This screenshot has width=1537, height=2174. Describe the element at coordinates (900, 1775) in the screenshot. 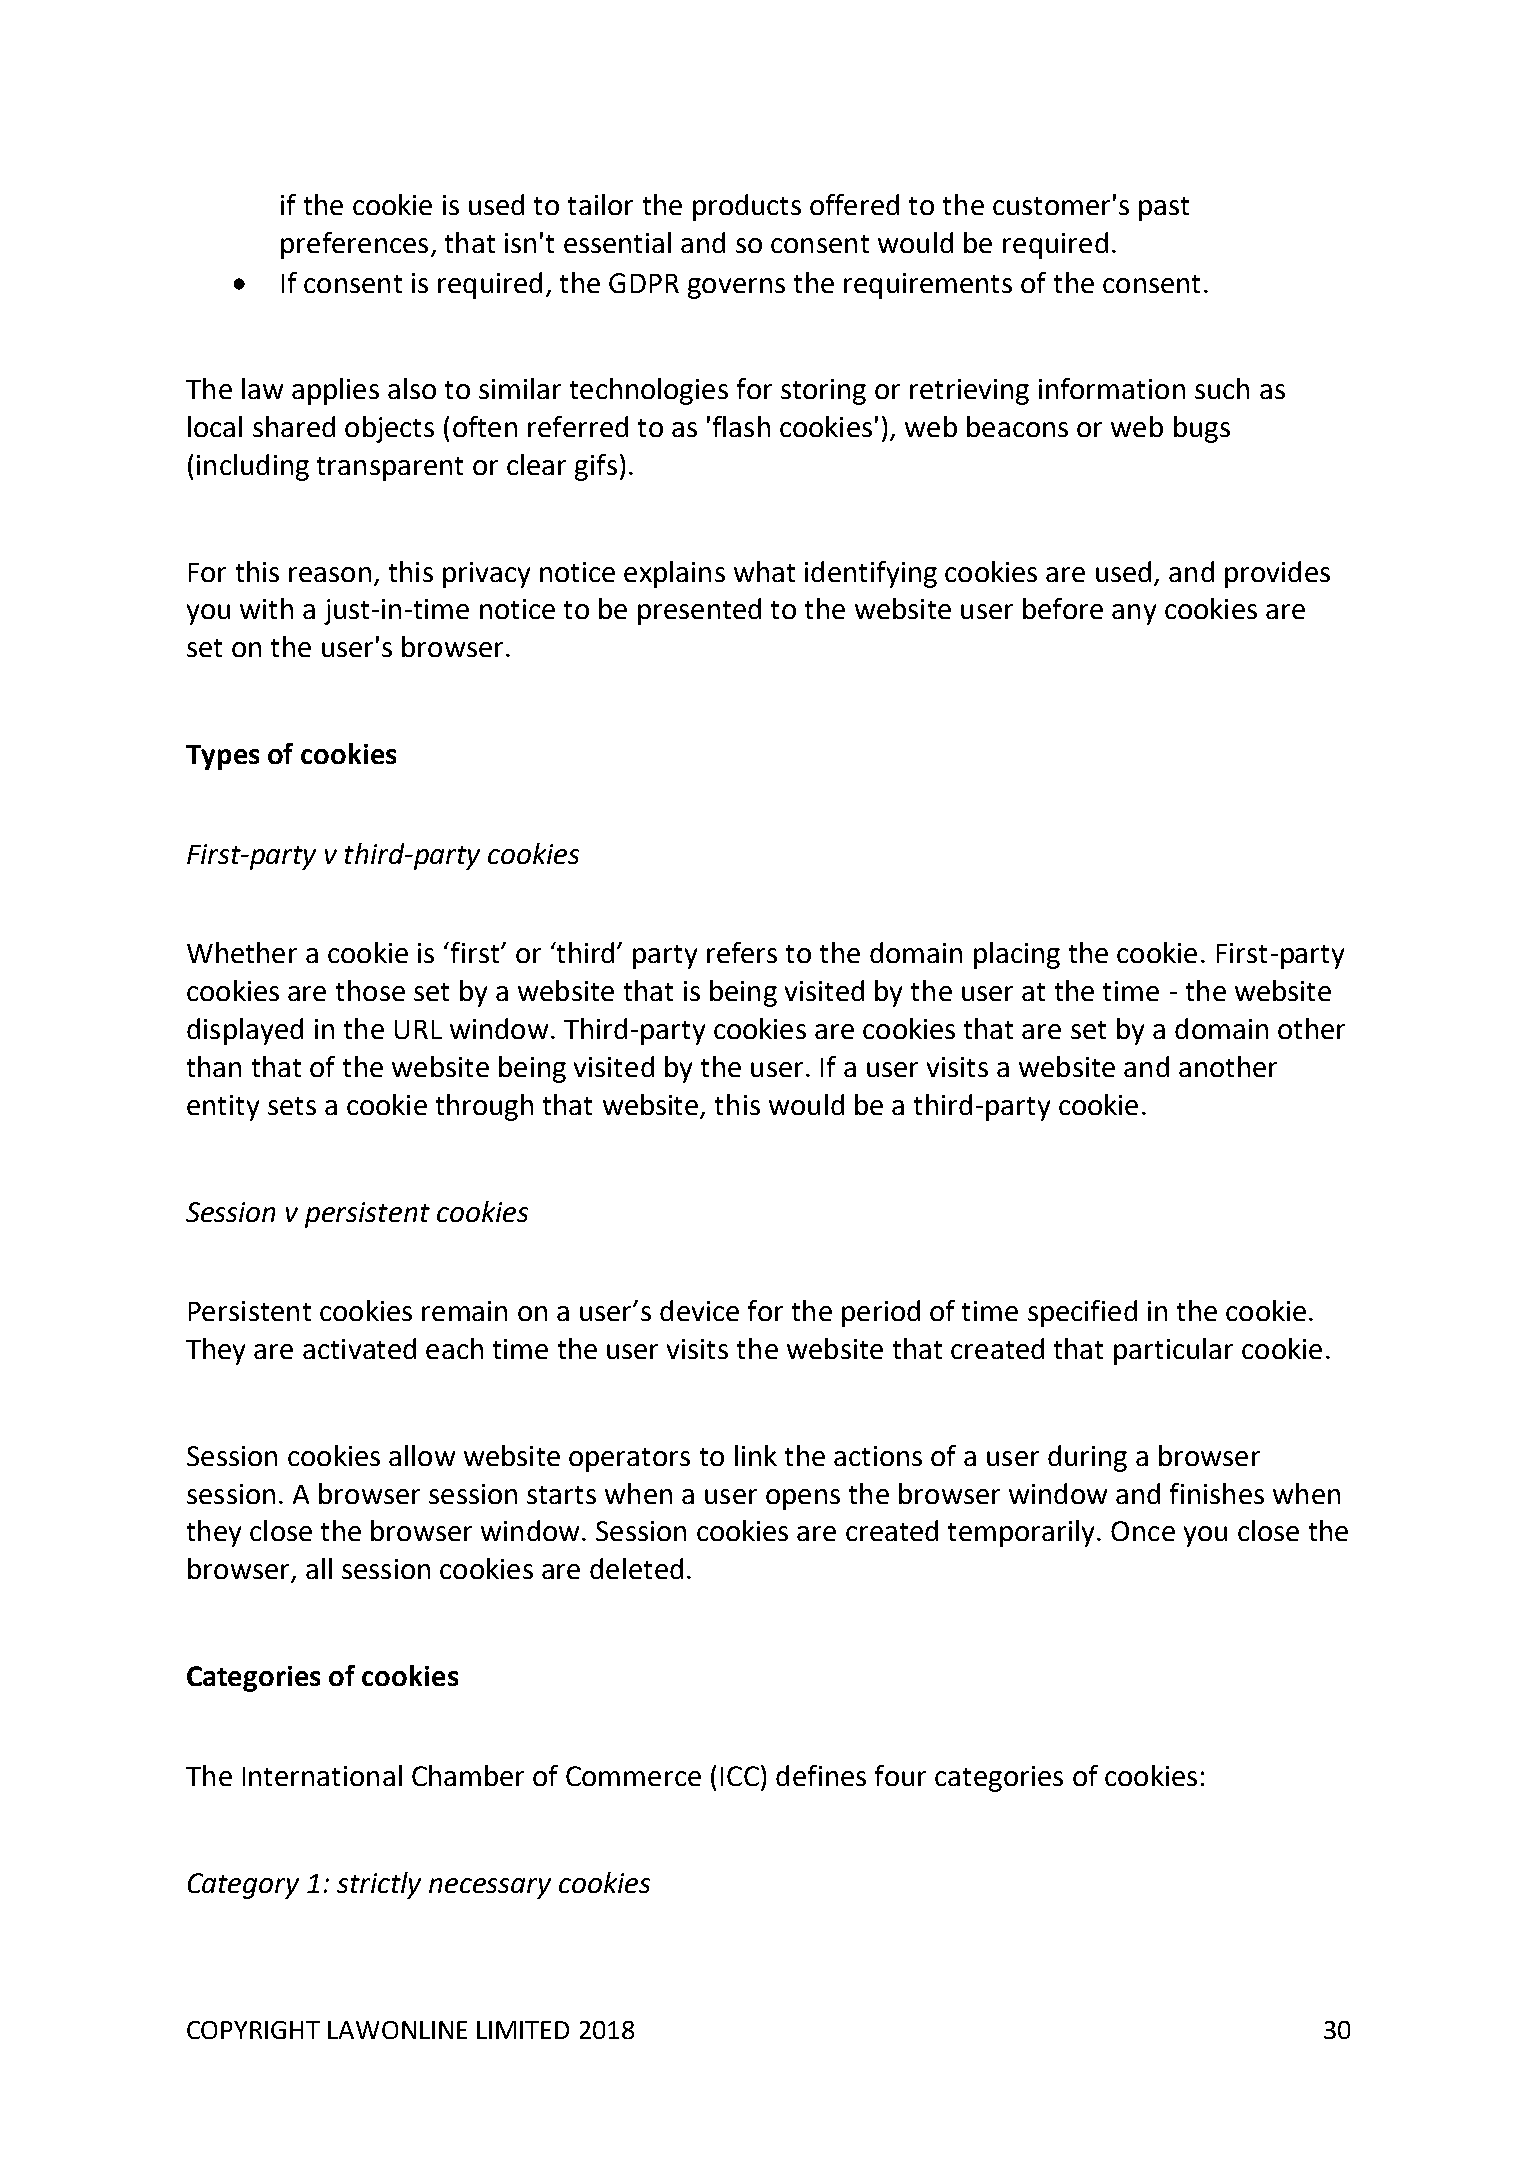

I see `four` at that location.
